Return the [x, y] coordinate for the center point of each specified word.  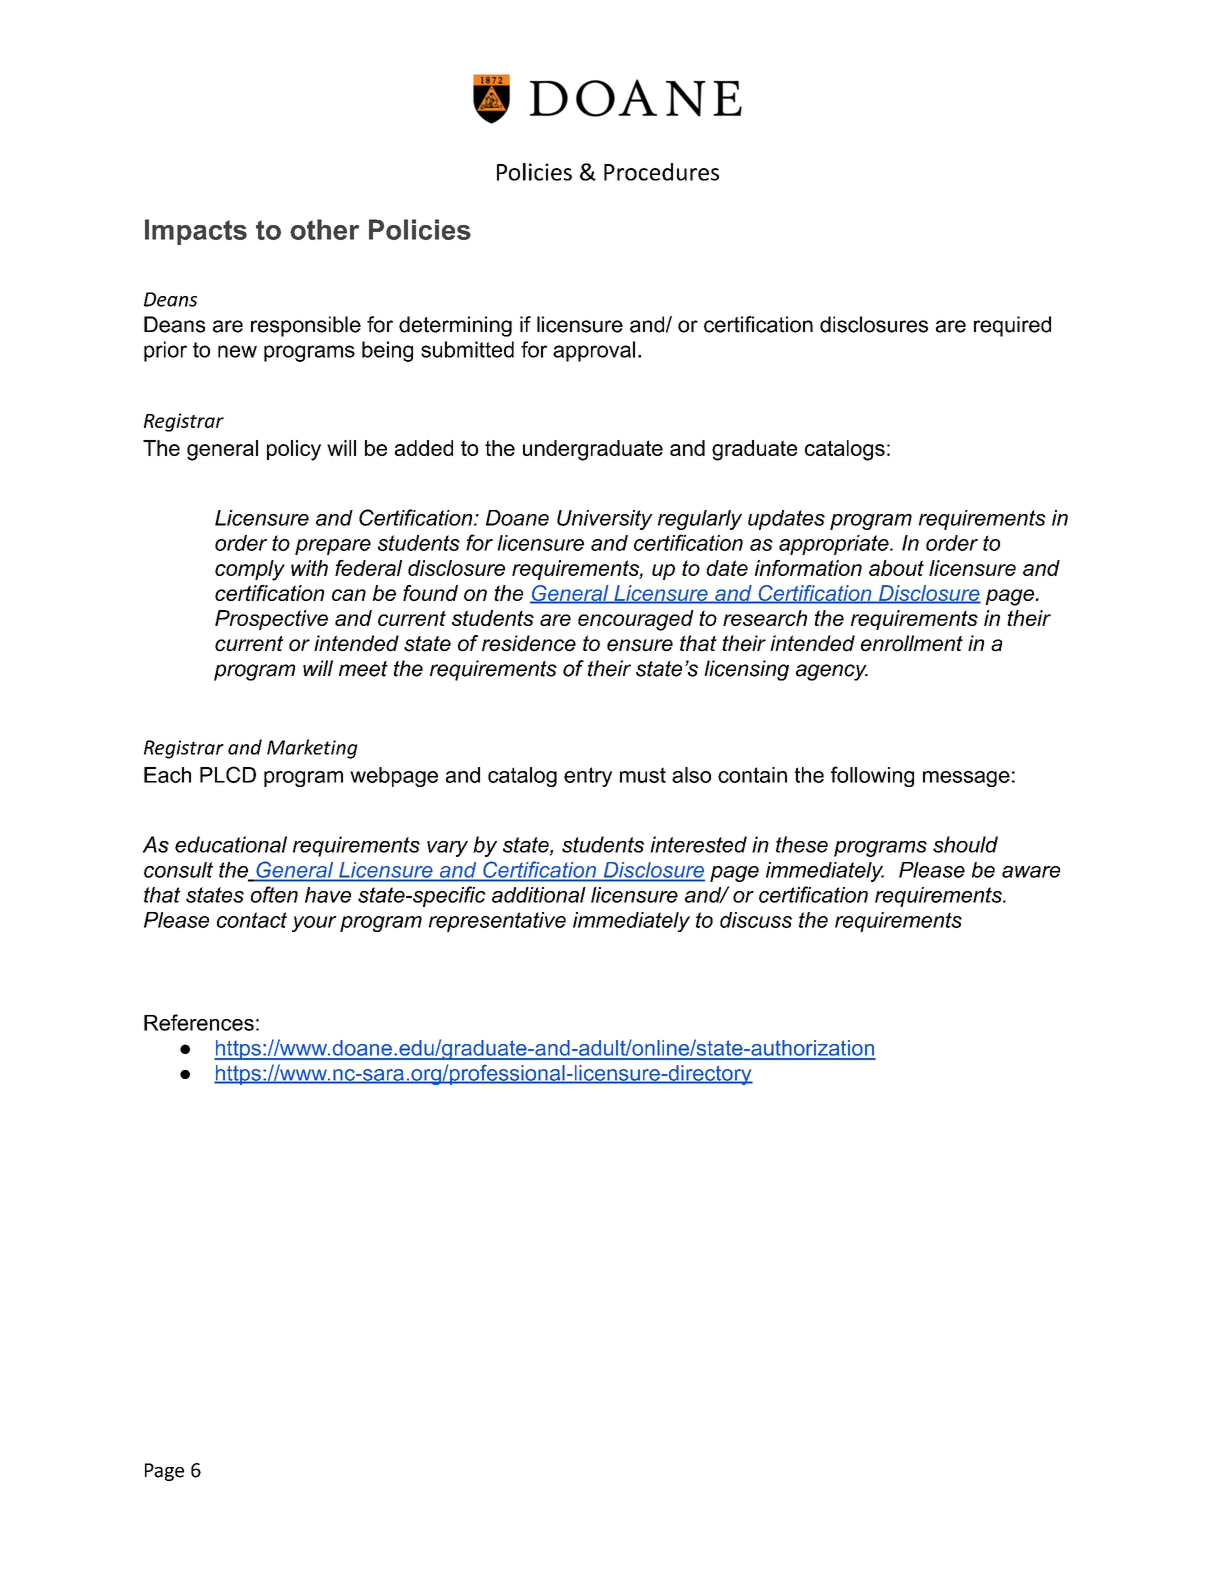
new [237, 351]
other [324, 229]
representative [497, 922]
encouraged [636, 620]
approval [594, 351]
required [1012, 326]
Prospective [271, 620]
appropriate [835, 545]
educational [231, 844]
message [966, 779]
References [199, 1022]
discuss [756, 920]
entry [588, 777]
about [896, 568]
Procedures [661, 172]
